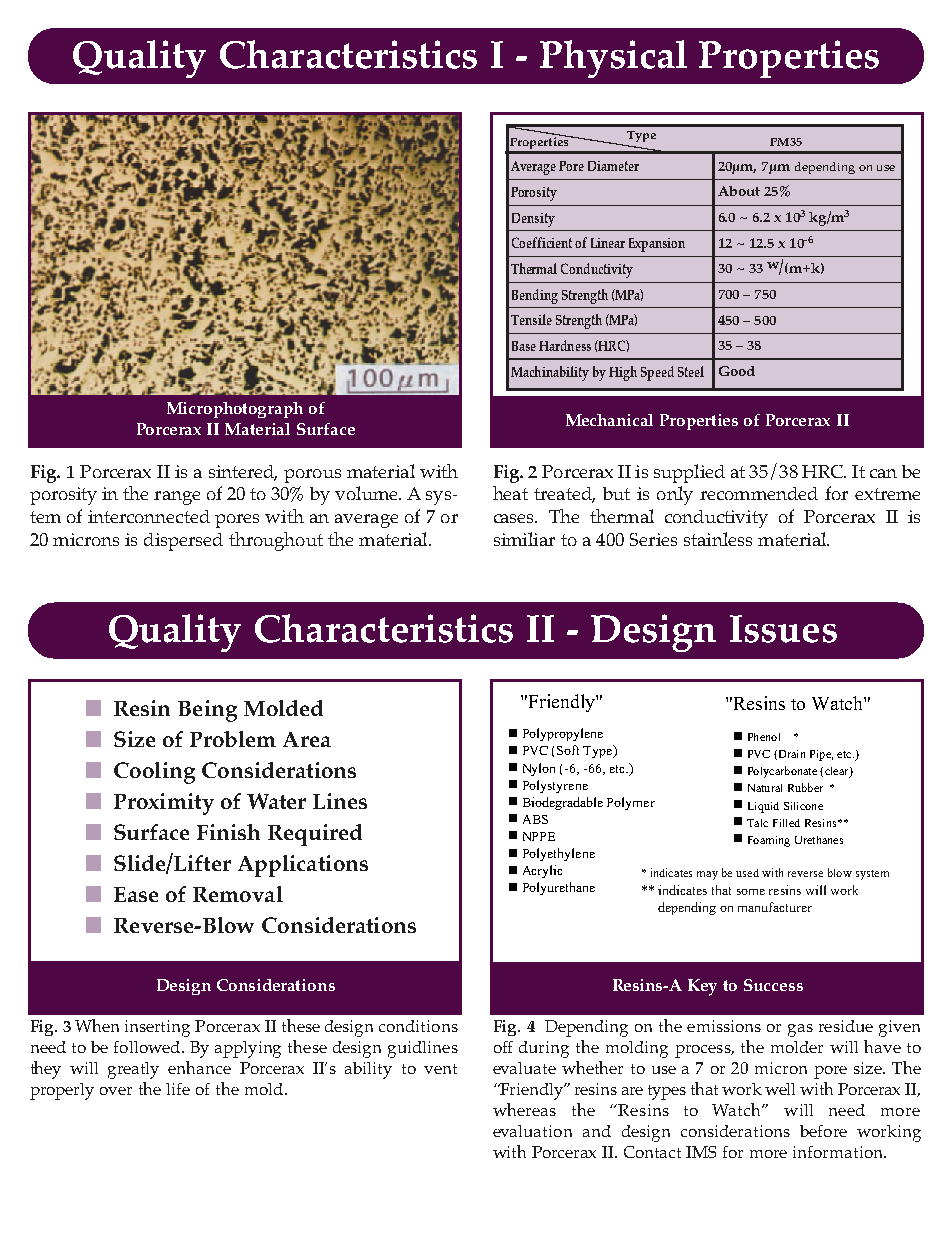  I want to click on similiar, so click(524, 539).
